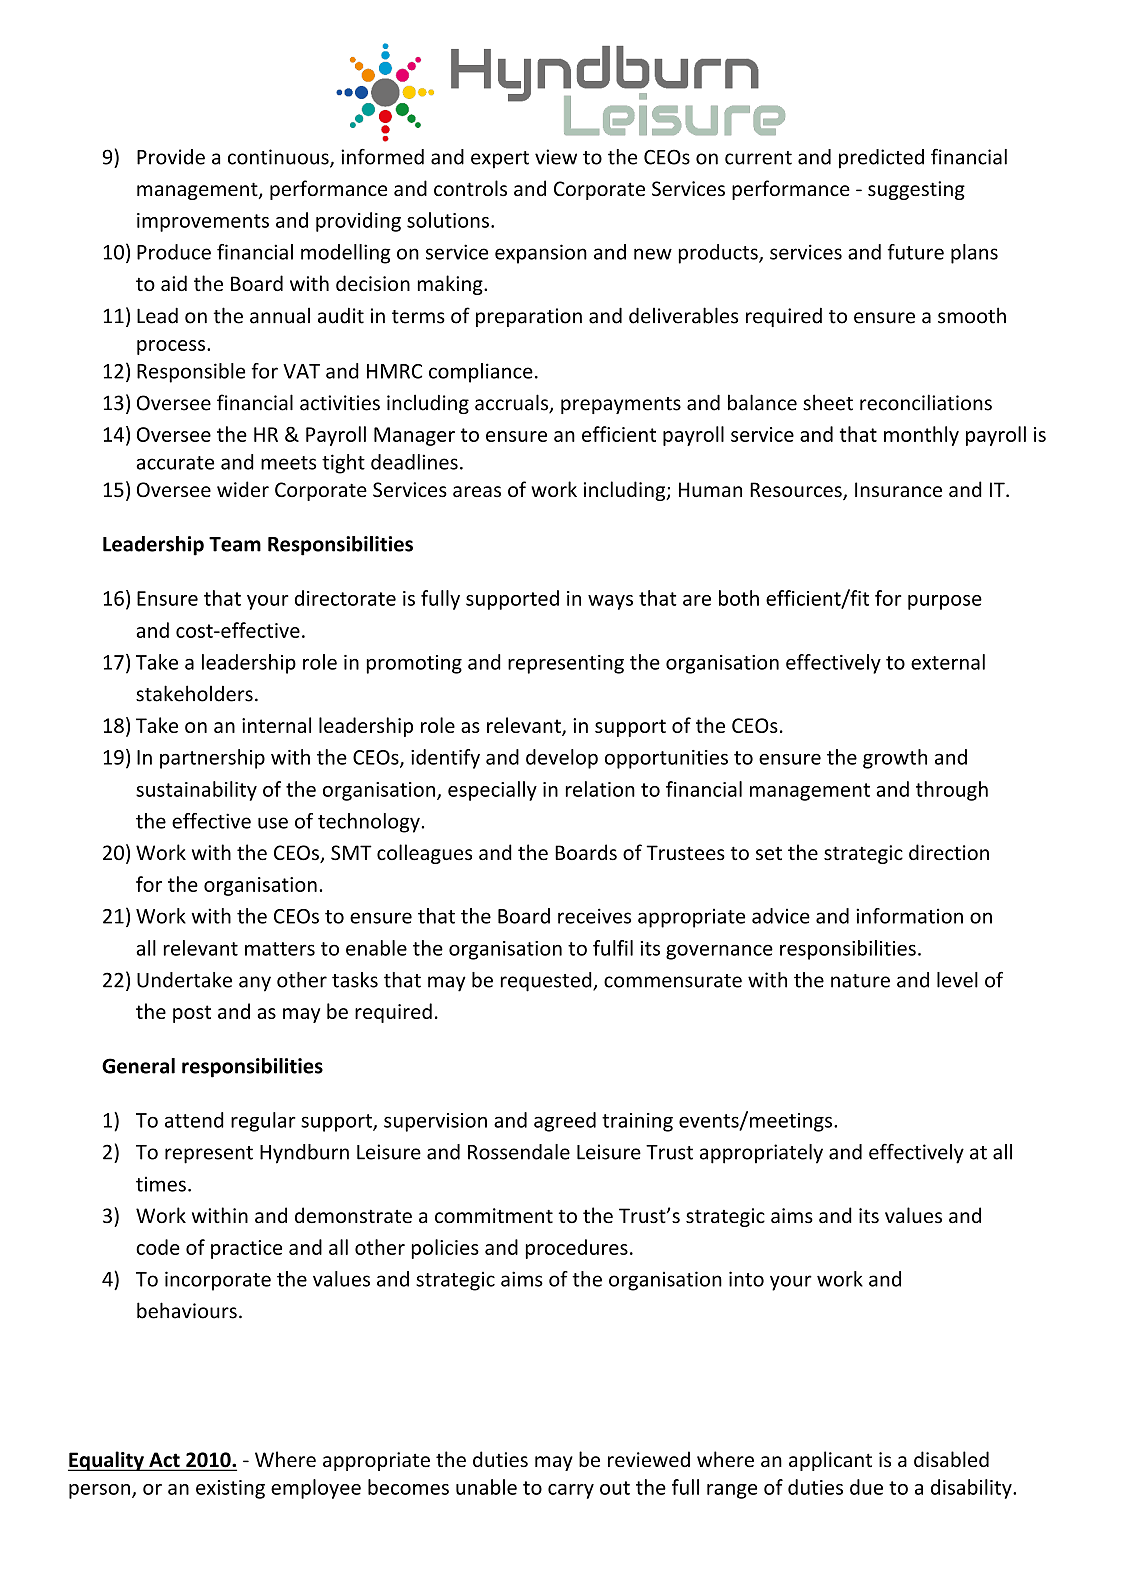  What do you see at coordinates (492, 791) in the image?
I see `especially` at bounding box center [492, 791].
